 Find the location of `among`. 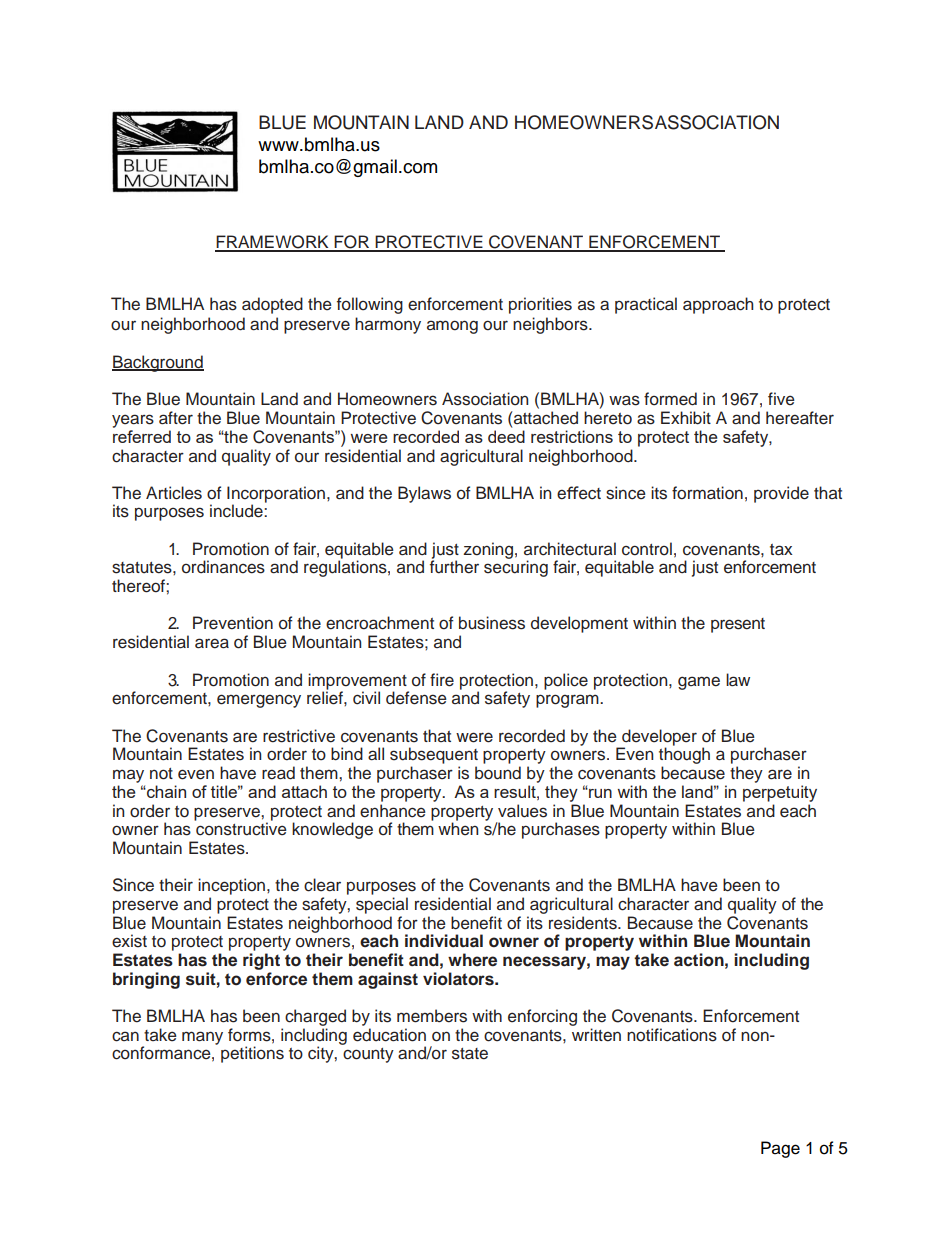

among is located at coordinates (452, 327).
